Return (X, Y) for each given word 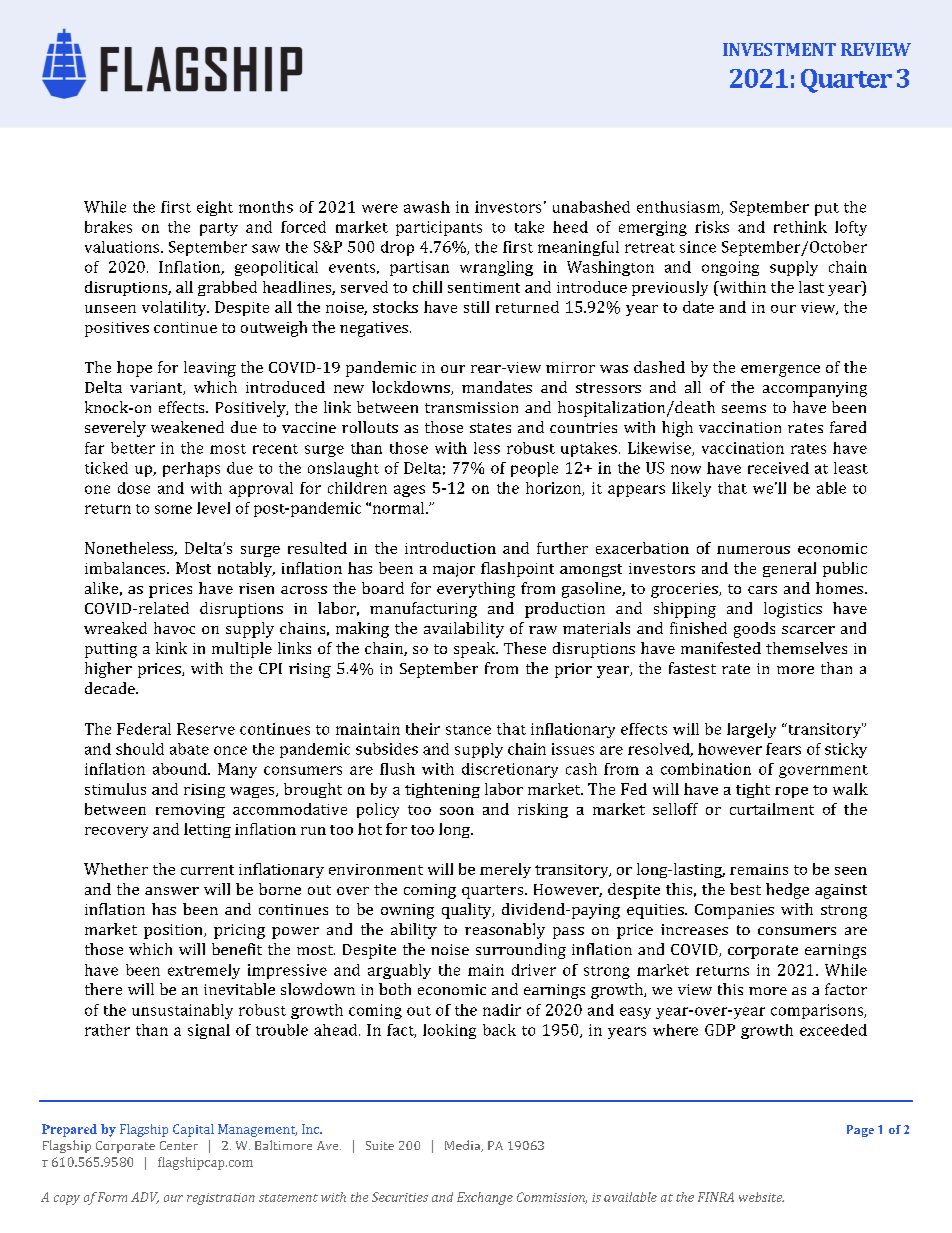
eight (215, 208)
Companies (734, 911)
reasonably (505, 931)
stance (468, 730)
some (173, 509)
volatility (175, 308)
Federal (144, 729)
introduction (450, 548)
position (174, 931)
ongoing (730, 268)
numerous (753, 550)
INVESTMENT (779, 49)
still (476, 307)
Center (179, 1145)
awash (427, 207)
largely (751, 730)
